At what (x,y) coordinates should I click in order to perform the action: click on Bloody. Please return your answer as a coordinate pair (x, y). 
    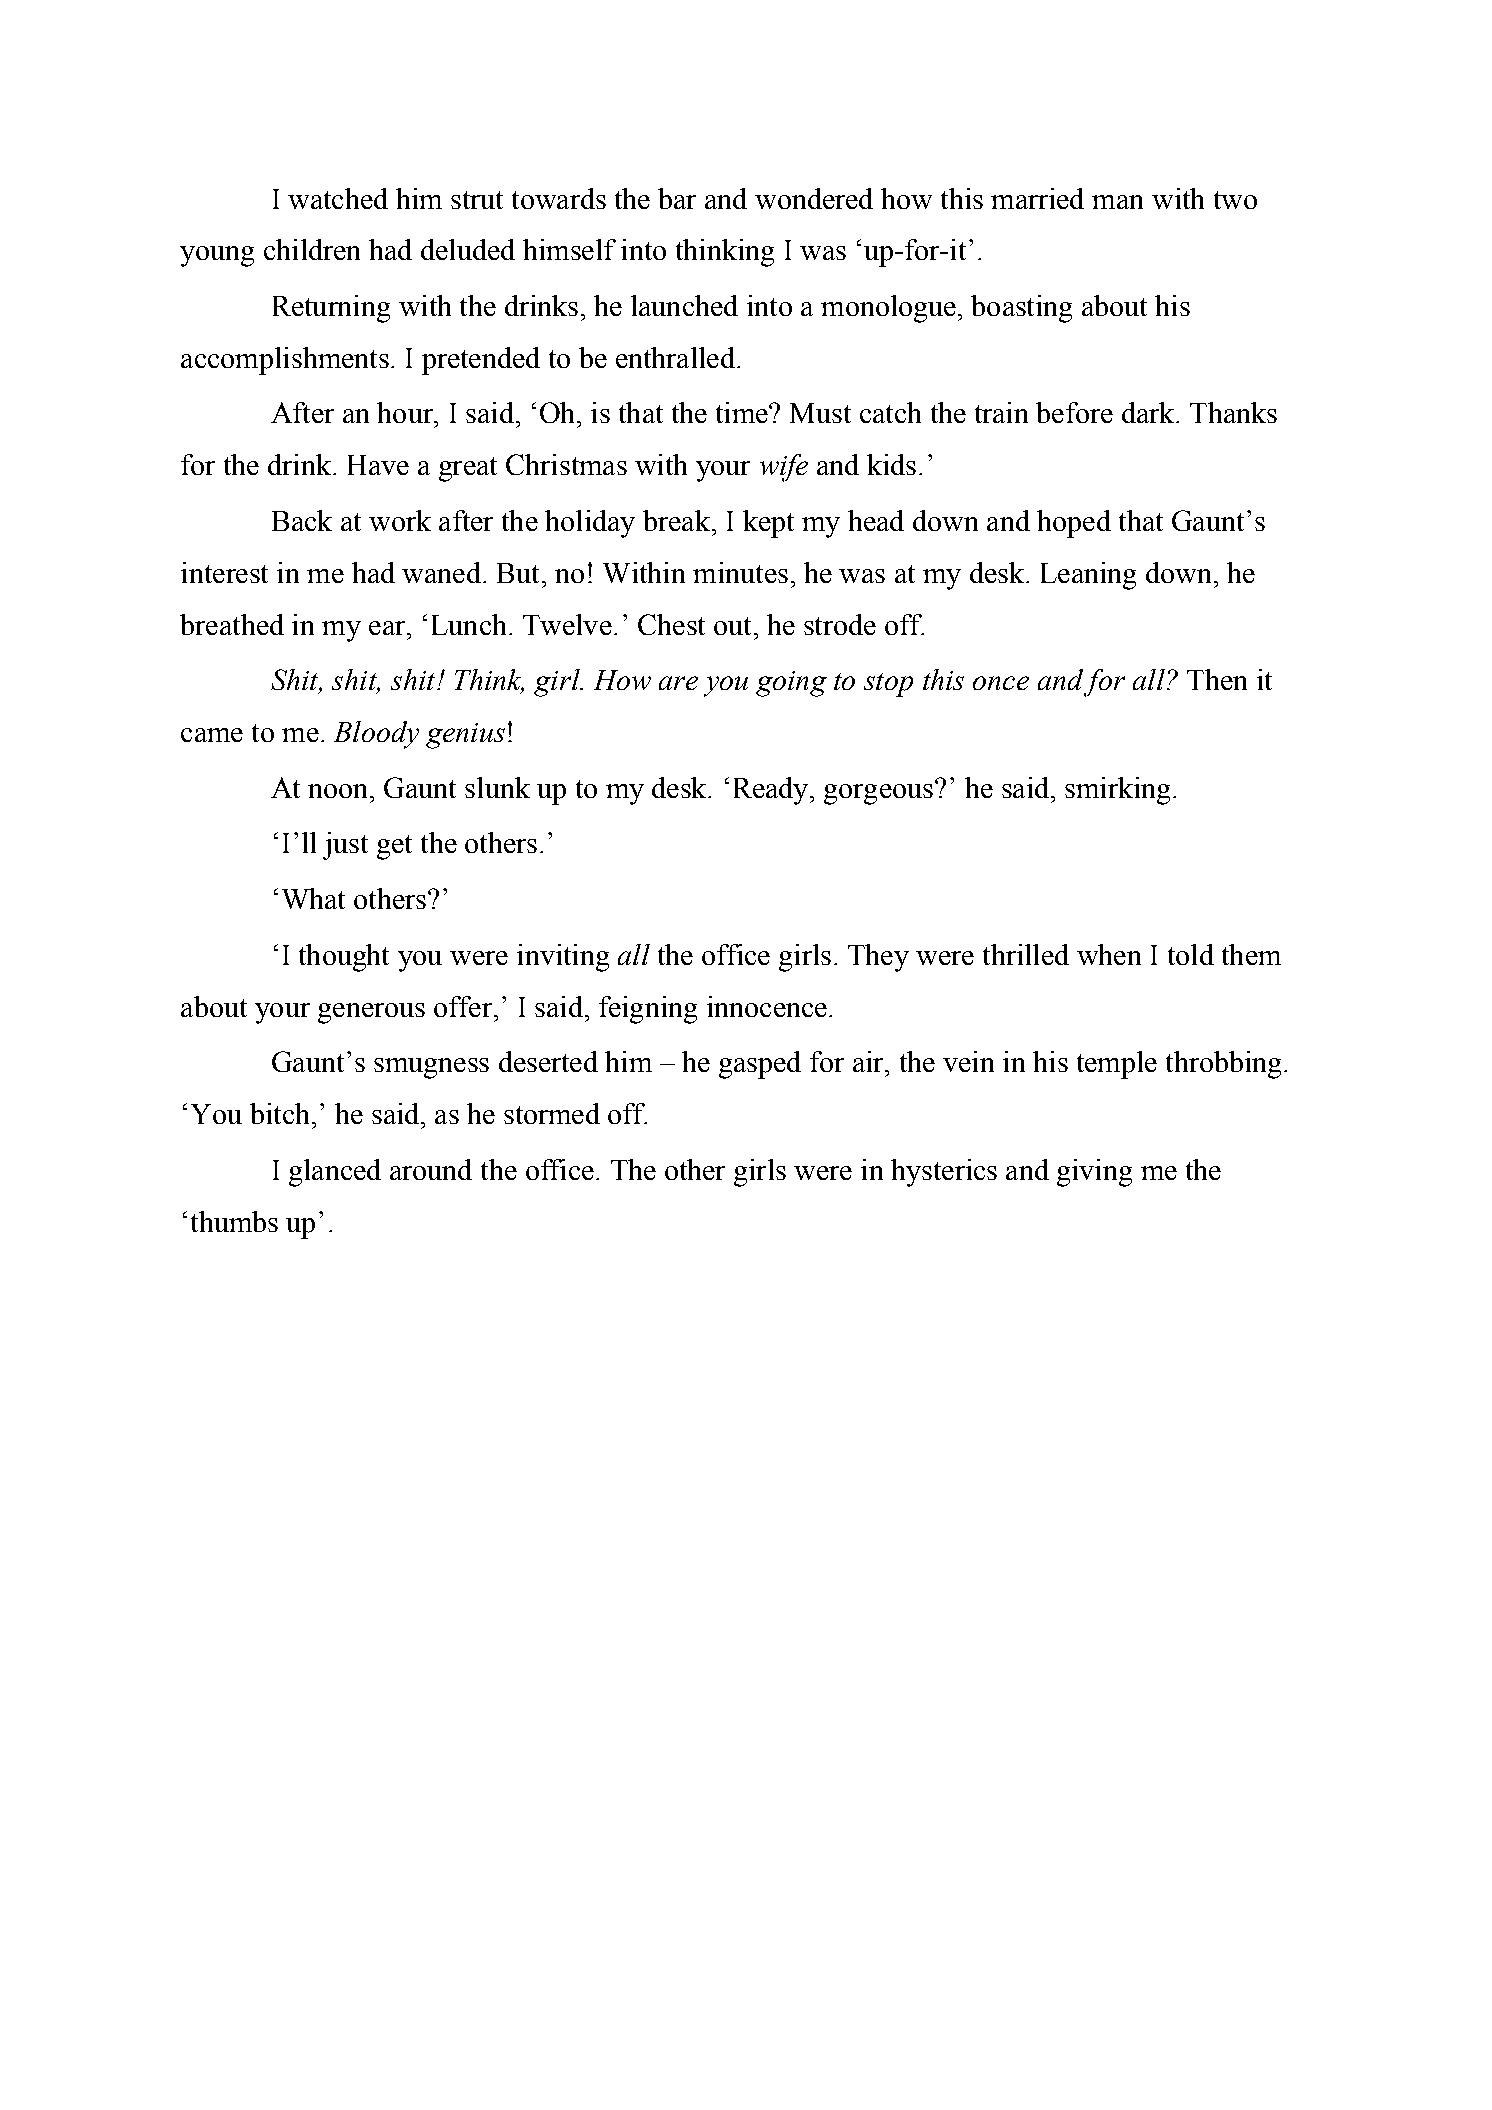
    Looking at the image, I should click on (376, 735).
